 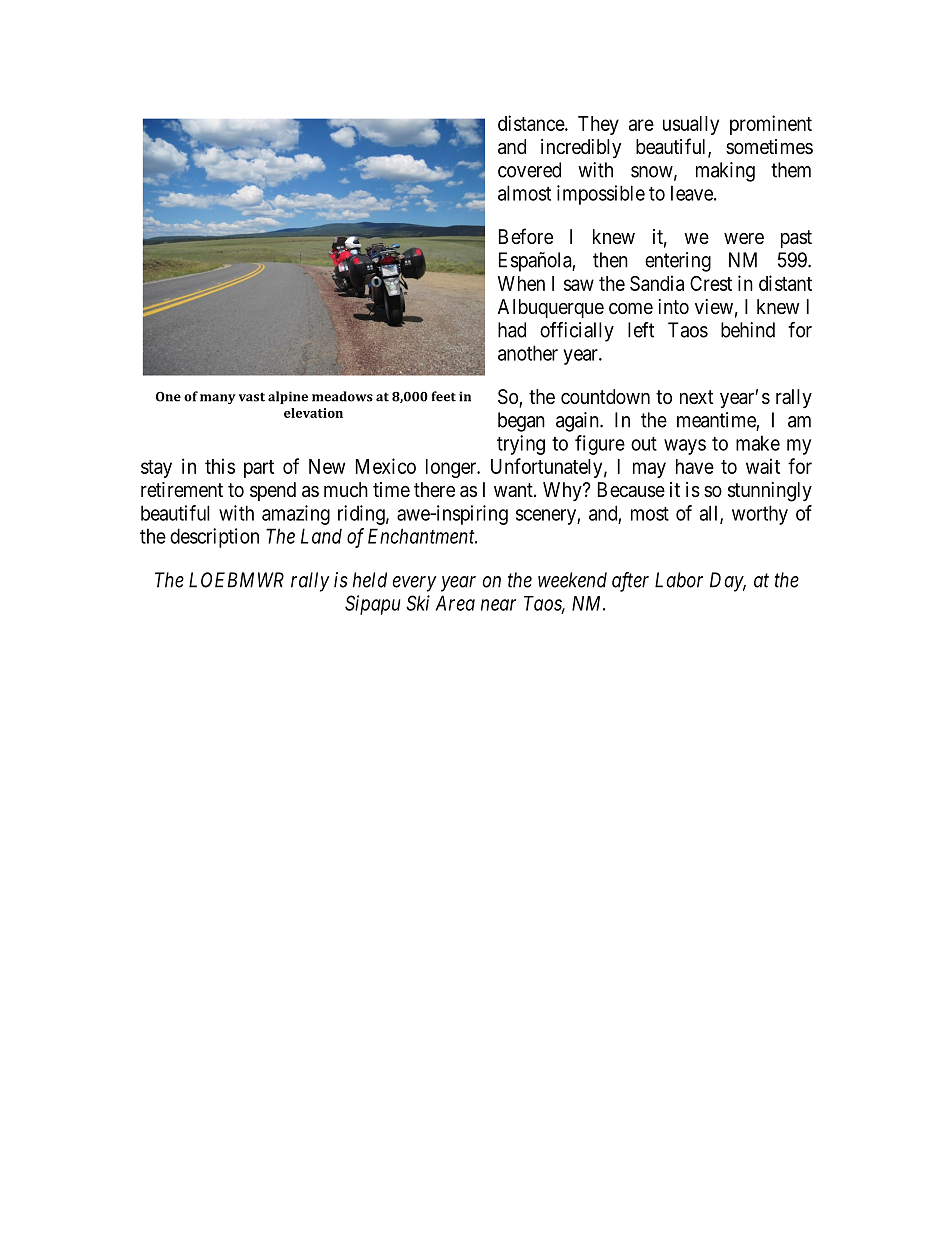 What do you see at coordinates (370, 580) in the screenshot?
I see `held` at bounding box center [370, 580].
